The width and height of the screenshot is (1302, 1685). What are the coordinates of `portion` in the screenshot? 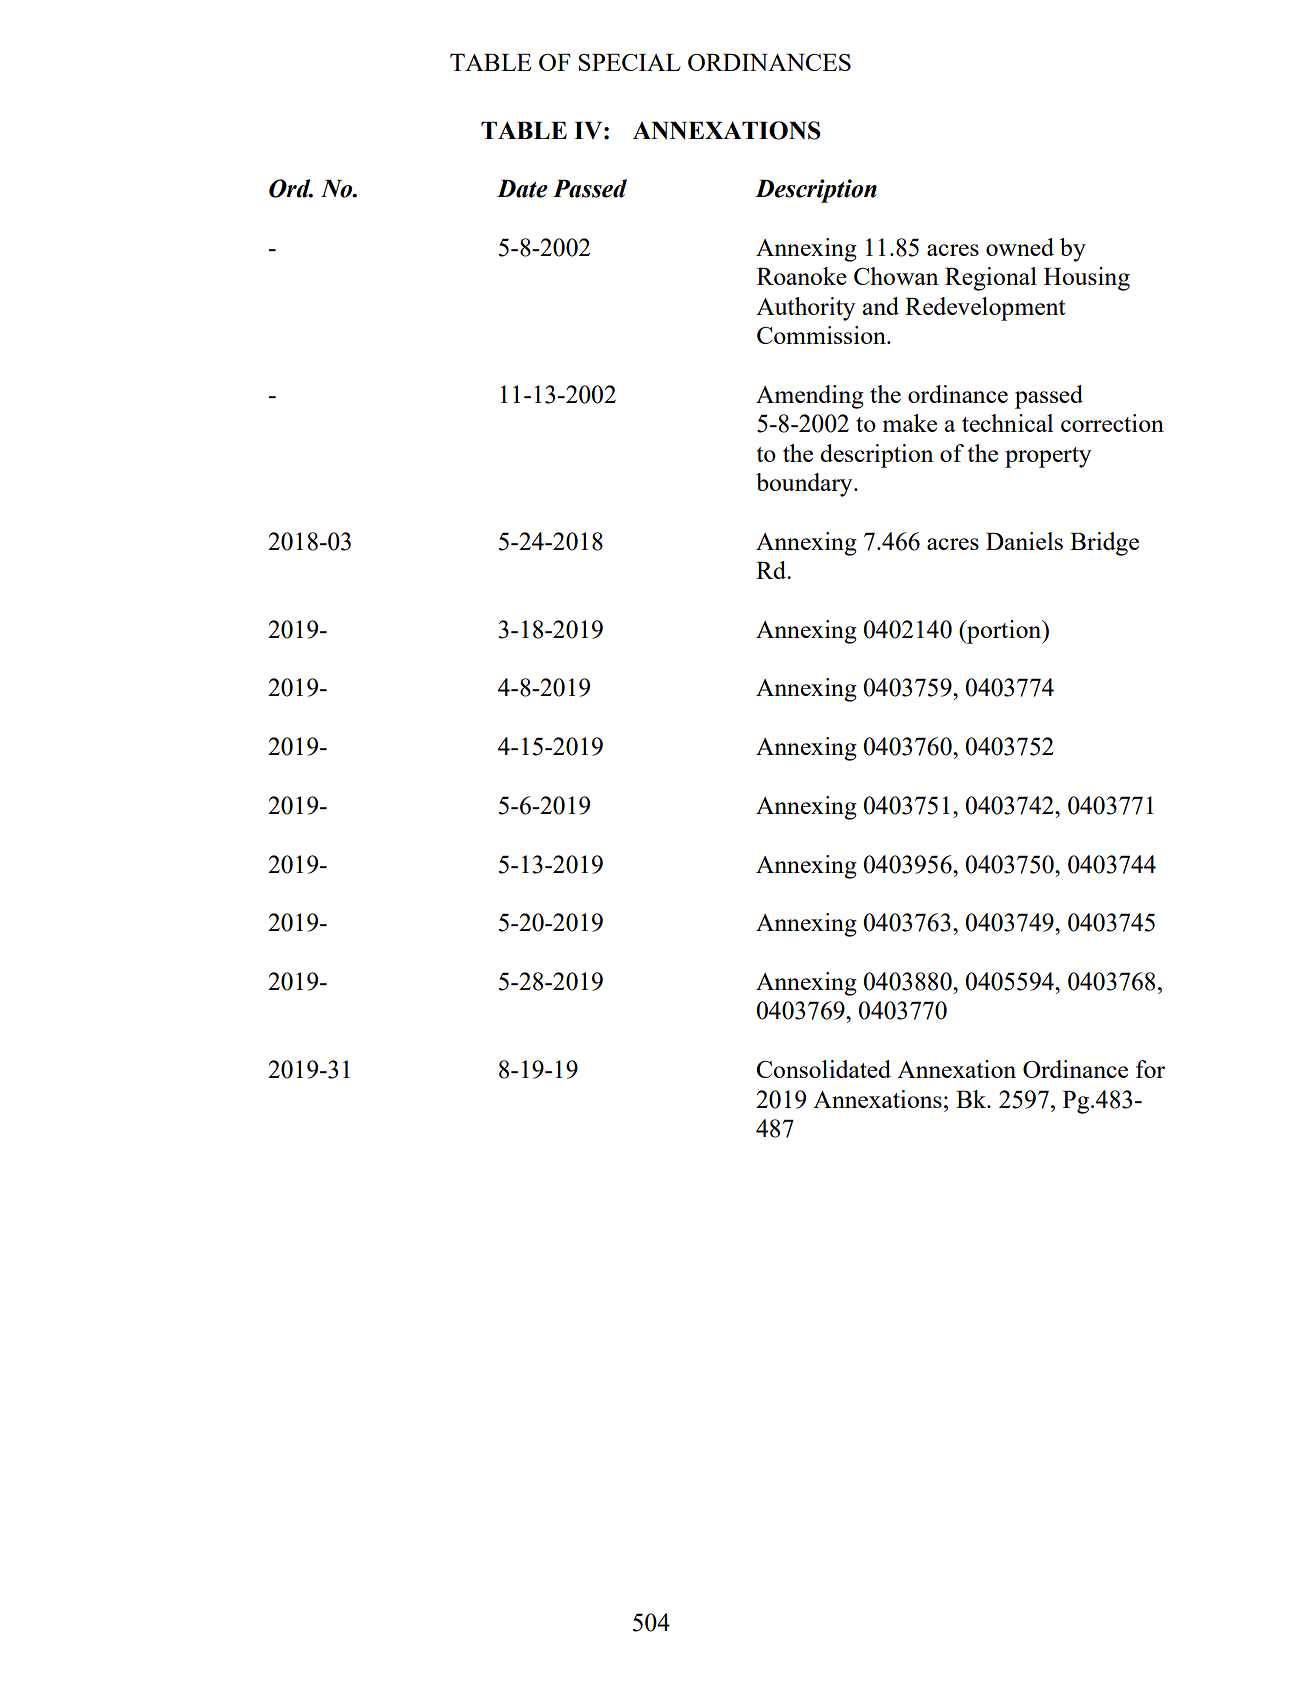 It's located at (1004, 632).
